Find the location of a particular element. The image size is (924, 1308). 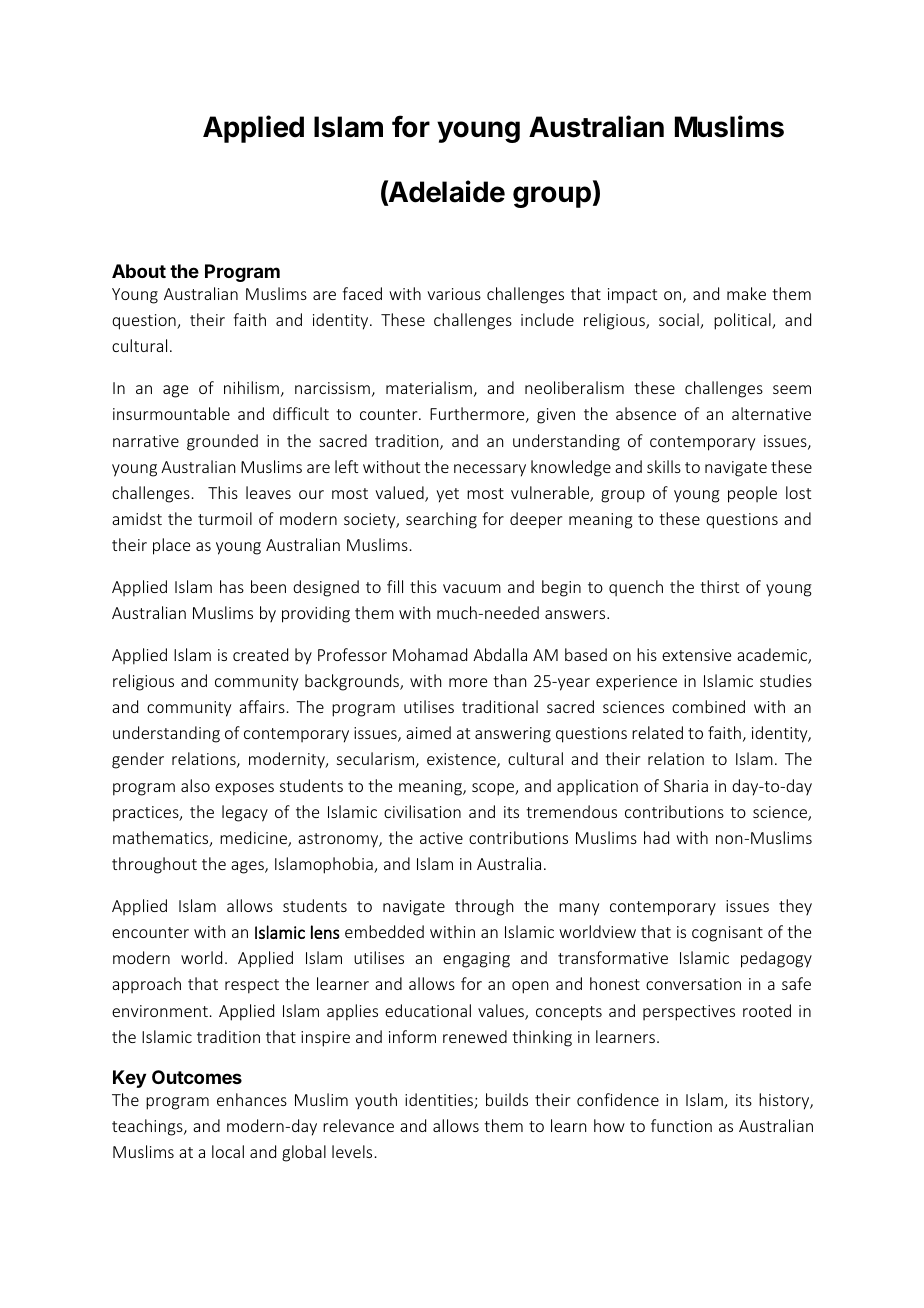

About is located at coordinates (139, 271).
